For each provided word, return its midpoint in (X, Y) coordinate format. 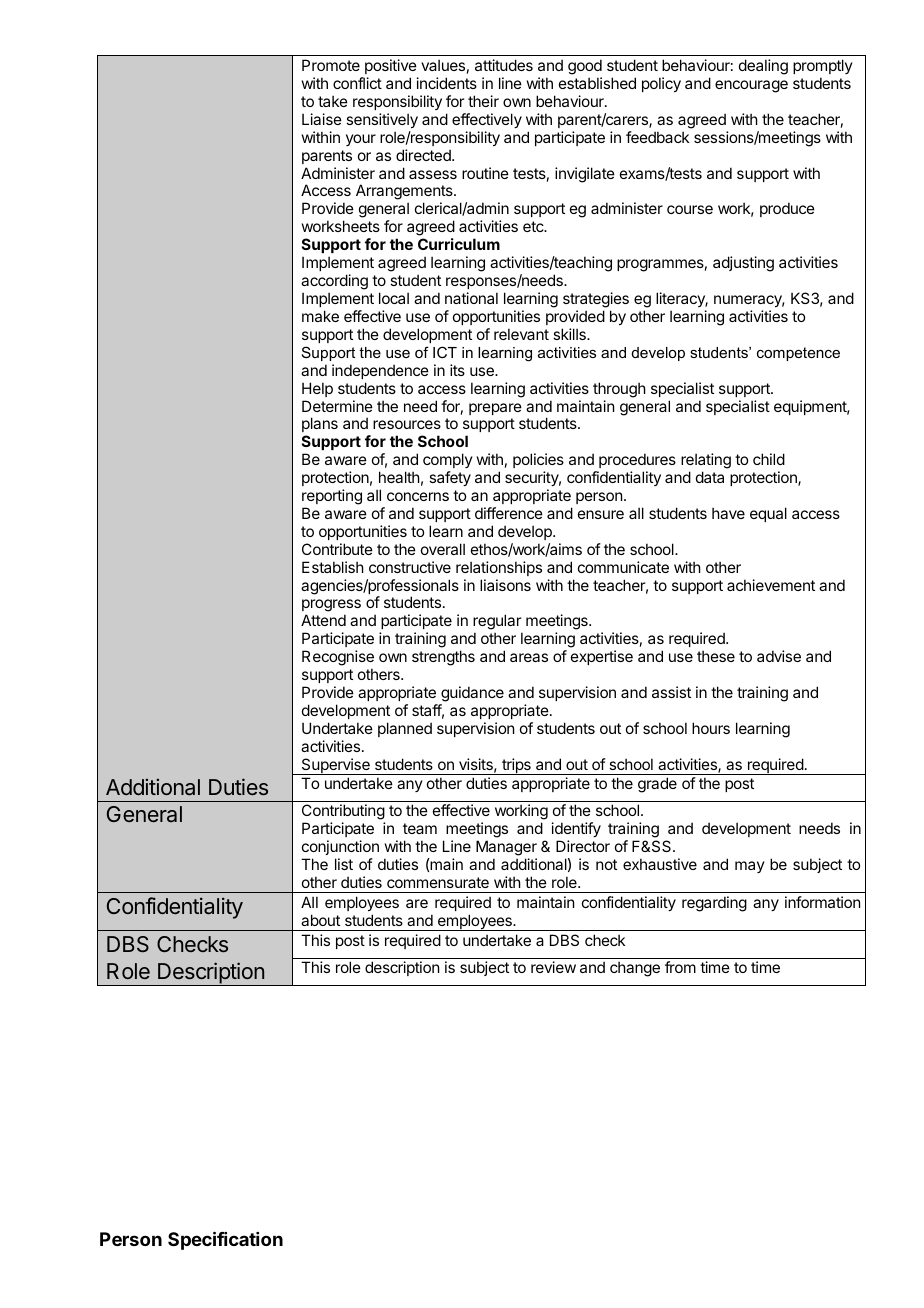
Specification (225, 1240)
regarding (714, 904)
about (320, 920)
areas (529, 657)
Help (317, 389)
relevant (521, 334)
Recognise (338, 659)
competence (798, 354)
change (635, 969)
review (553, 967)
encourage (751, 86)
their (483, 101)
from (680, 967)
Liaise (322, 119)
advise (779, 656)
